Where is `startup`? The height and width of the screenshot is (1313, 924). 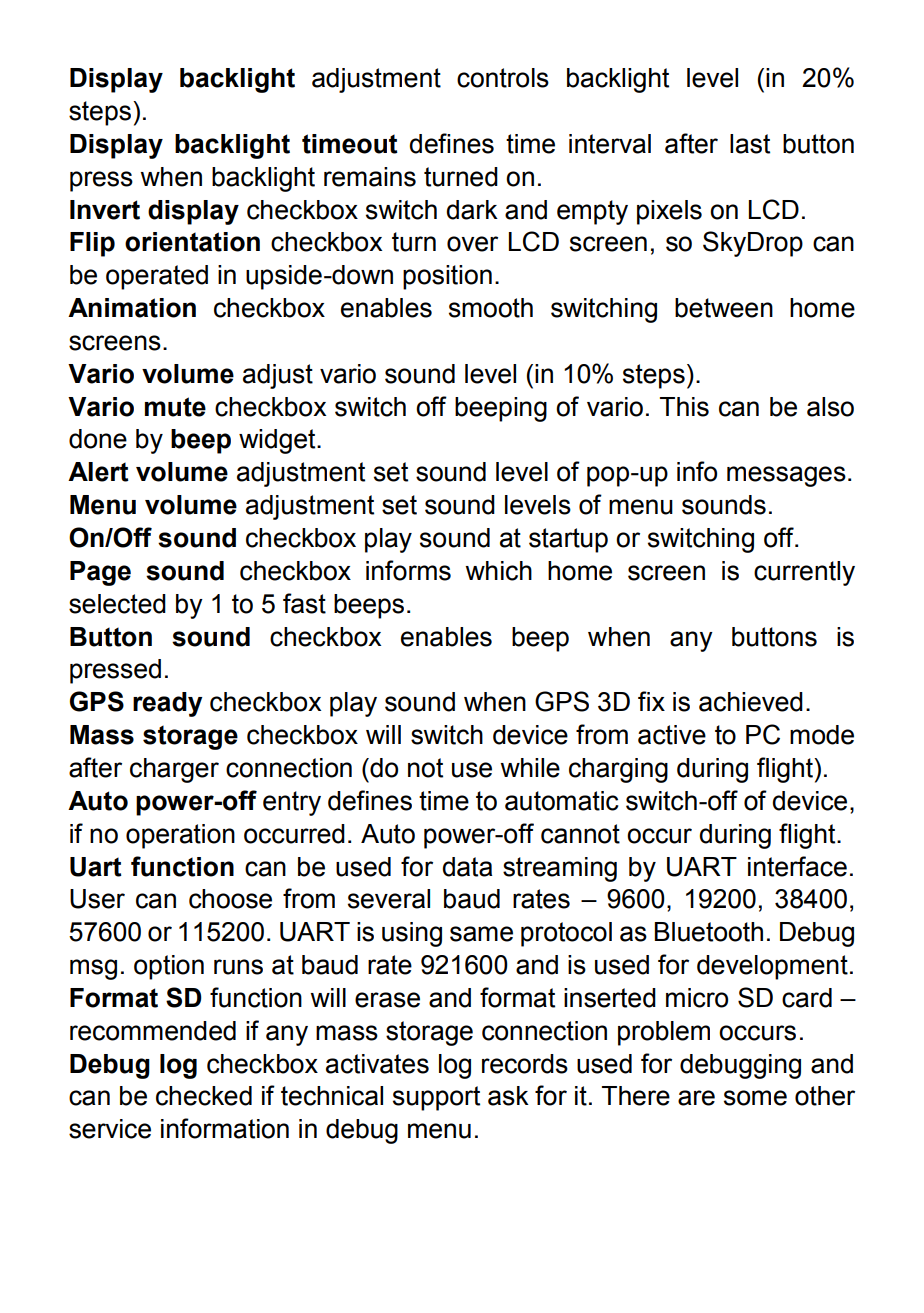
startup is located at coordinates (568, 540).
